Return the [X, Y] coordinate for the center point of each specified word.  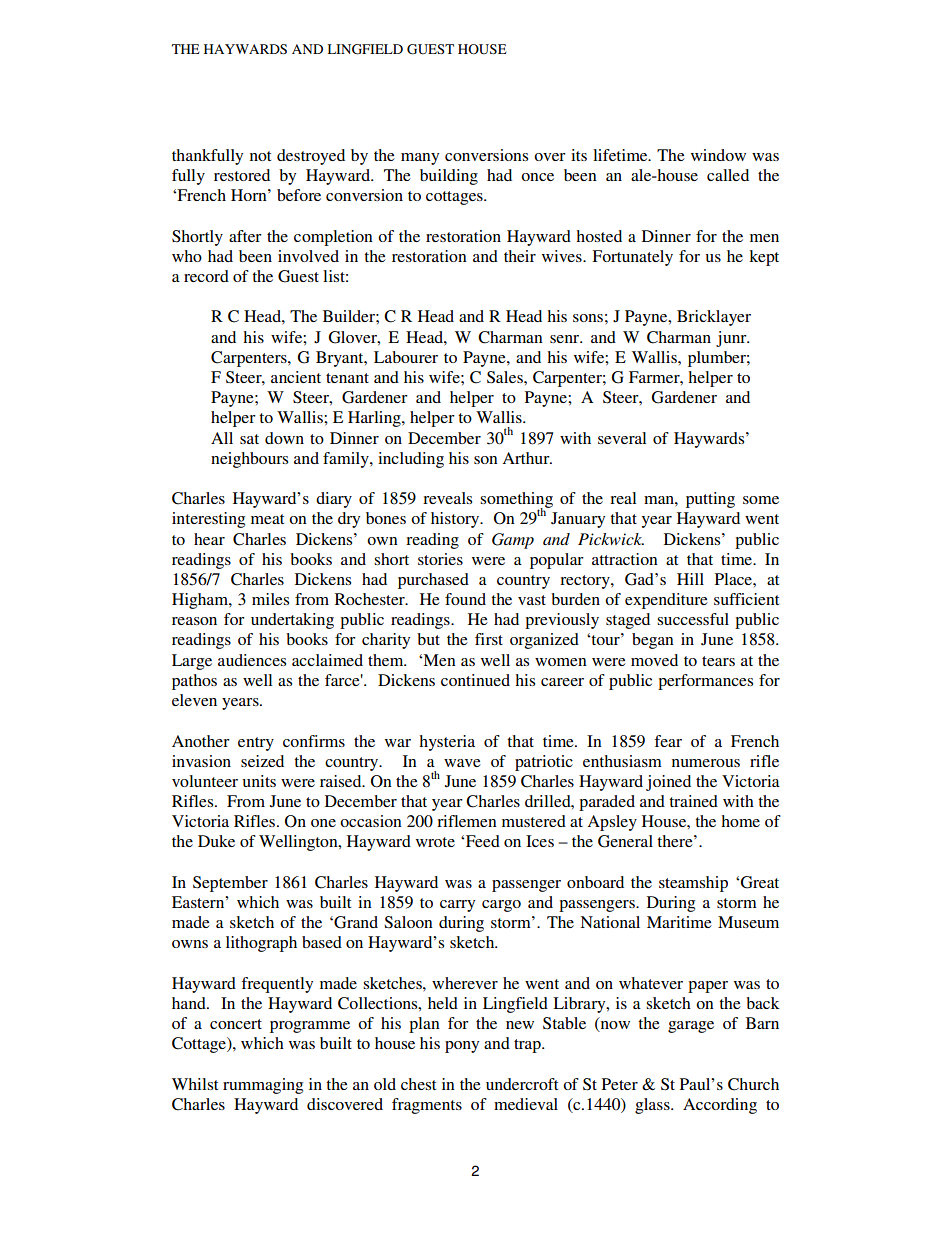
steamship [693, 884]
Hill [690, 579]
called [728, 175]
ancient [296, 377]
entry [256, 744]
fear [668, 741]
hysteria [447, 743]
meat [267, 519]
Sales [506, 377]
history [456, 520]
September [230, 884]
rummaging [263, 1086]
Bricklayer [714, 318]
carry [457, 906]
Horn [250, 195]
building [449, 177]
